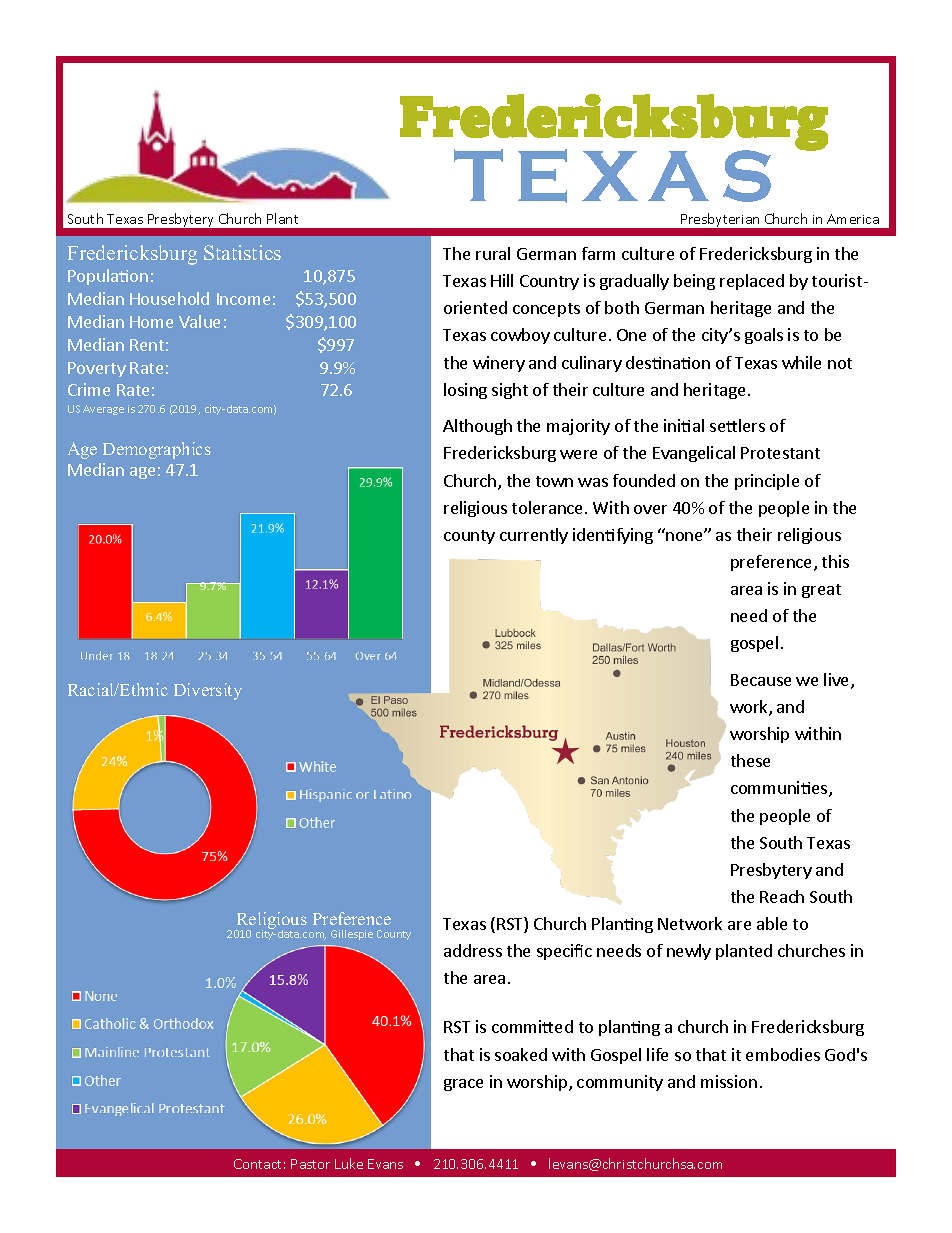 This screenshot has width=952, height=1233. I want to click on Pastor, so click(310, 1164).
